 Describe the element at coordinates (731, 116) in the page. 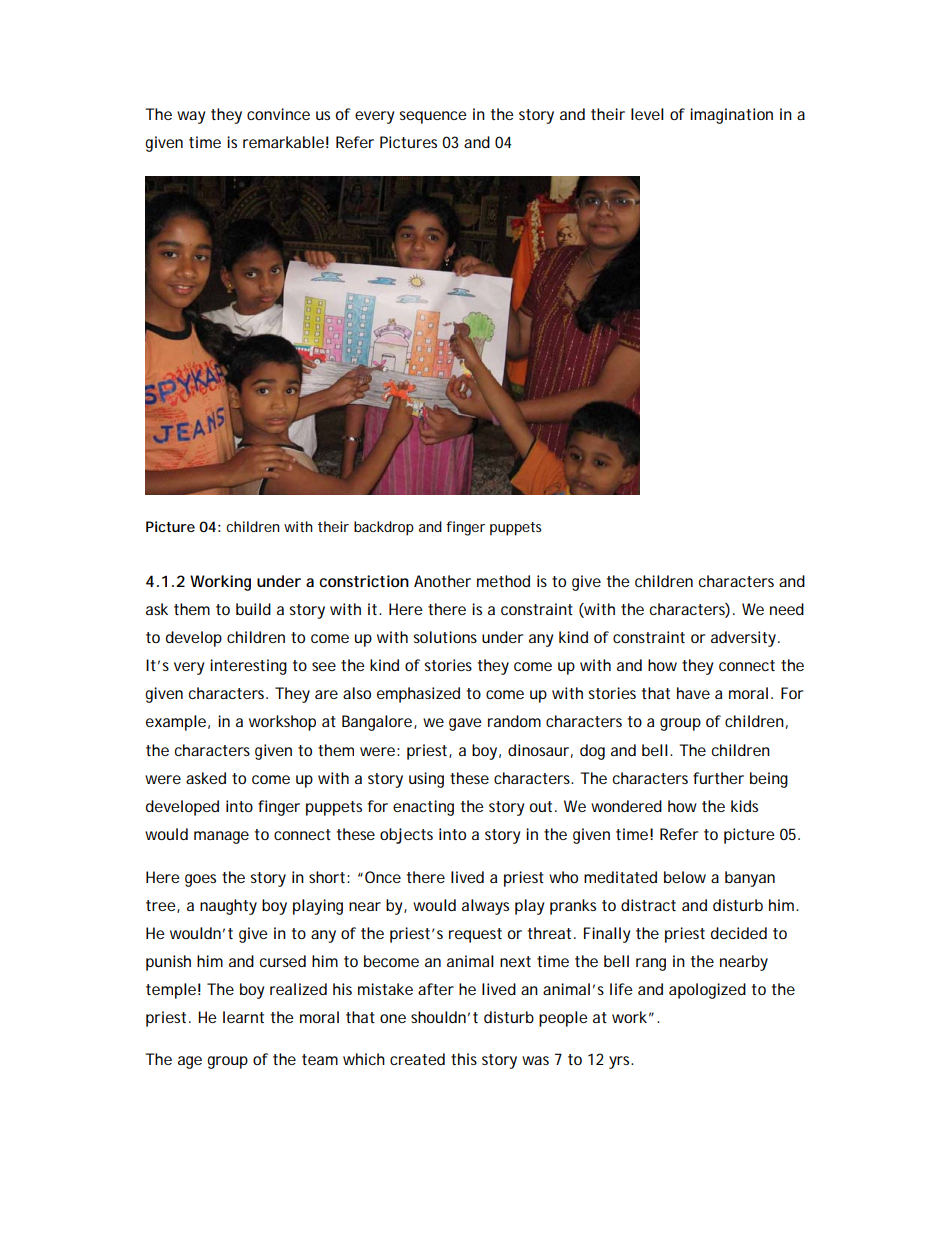

I see `imagination` at that location.
